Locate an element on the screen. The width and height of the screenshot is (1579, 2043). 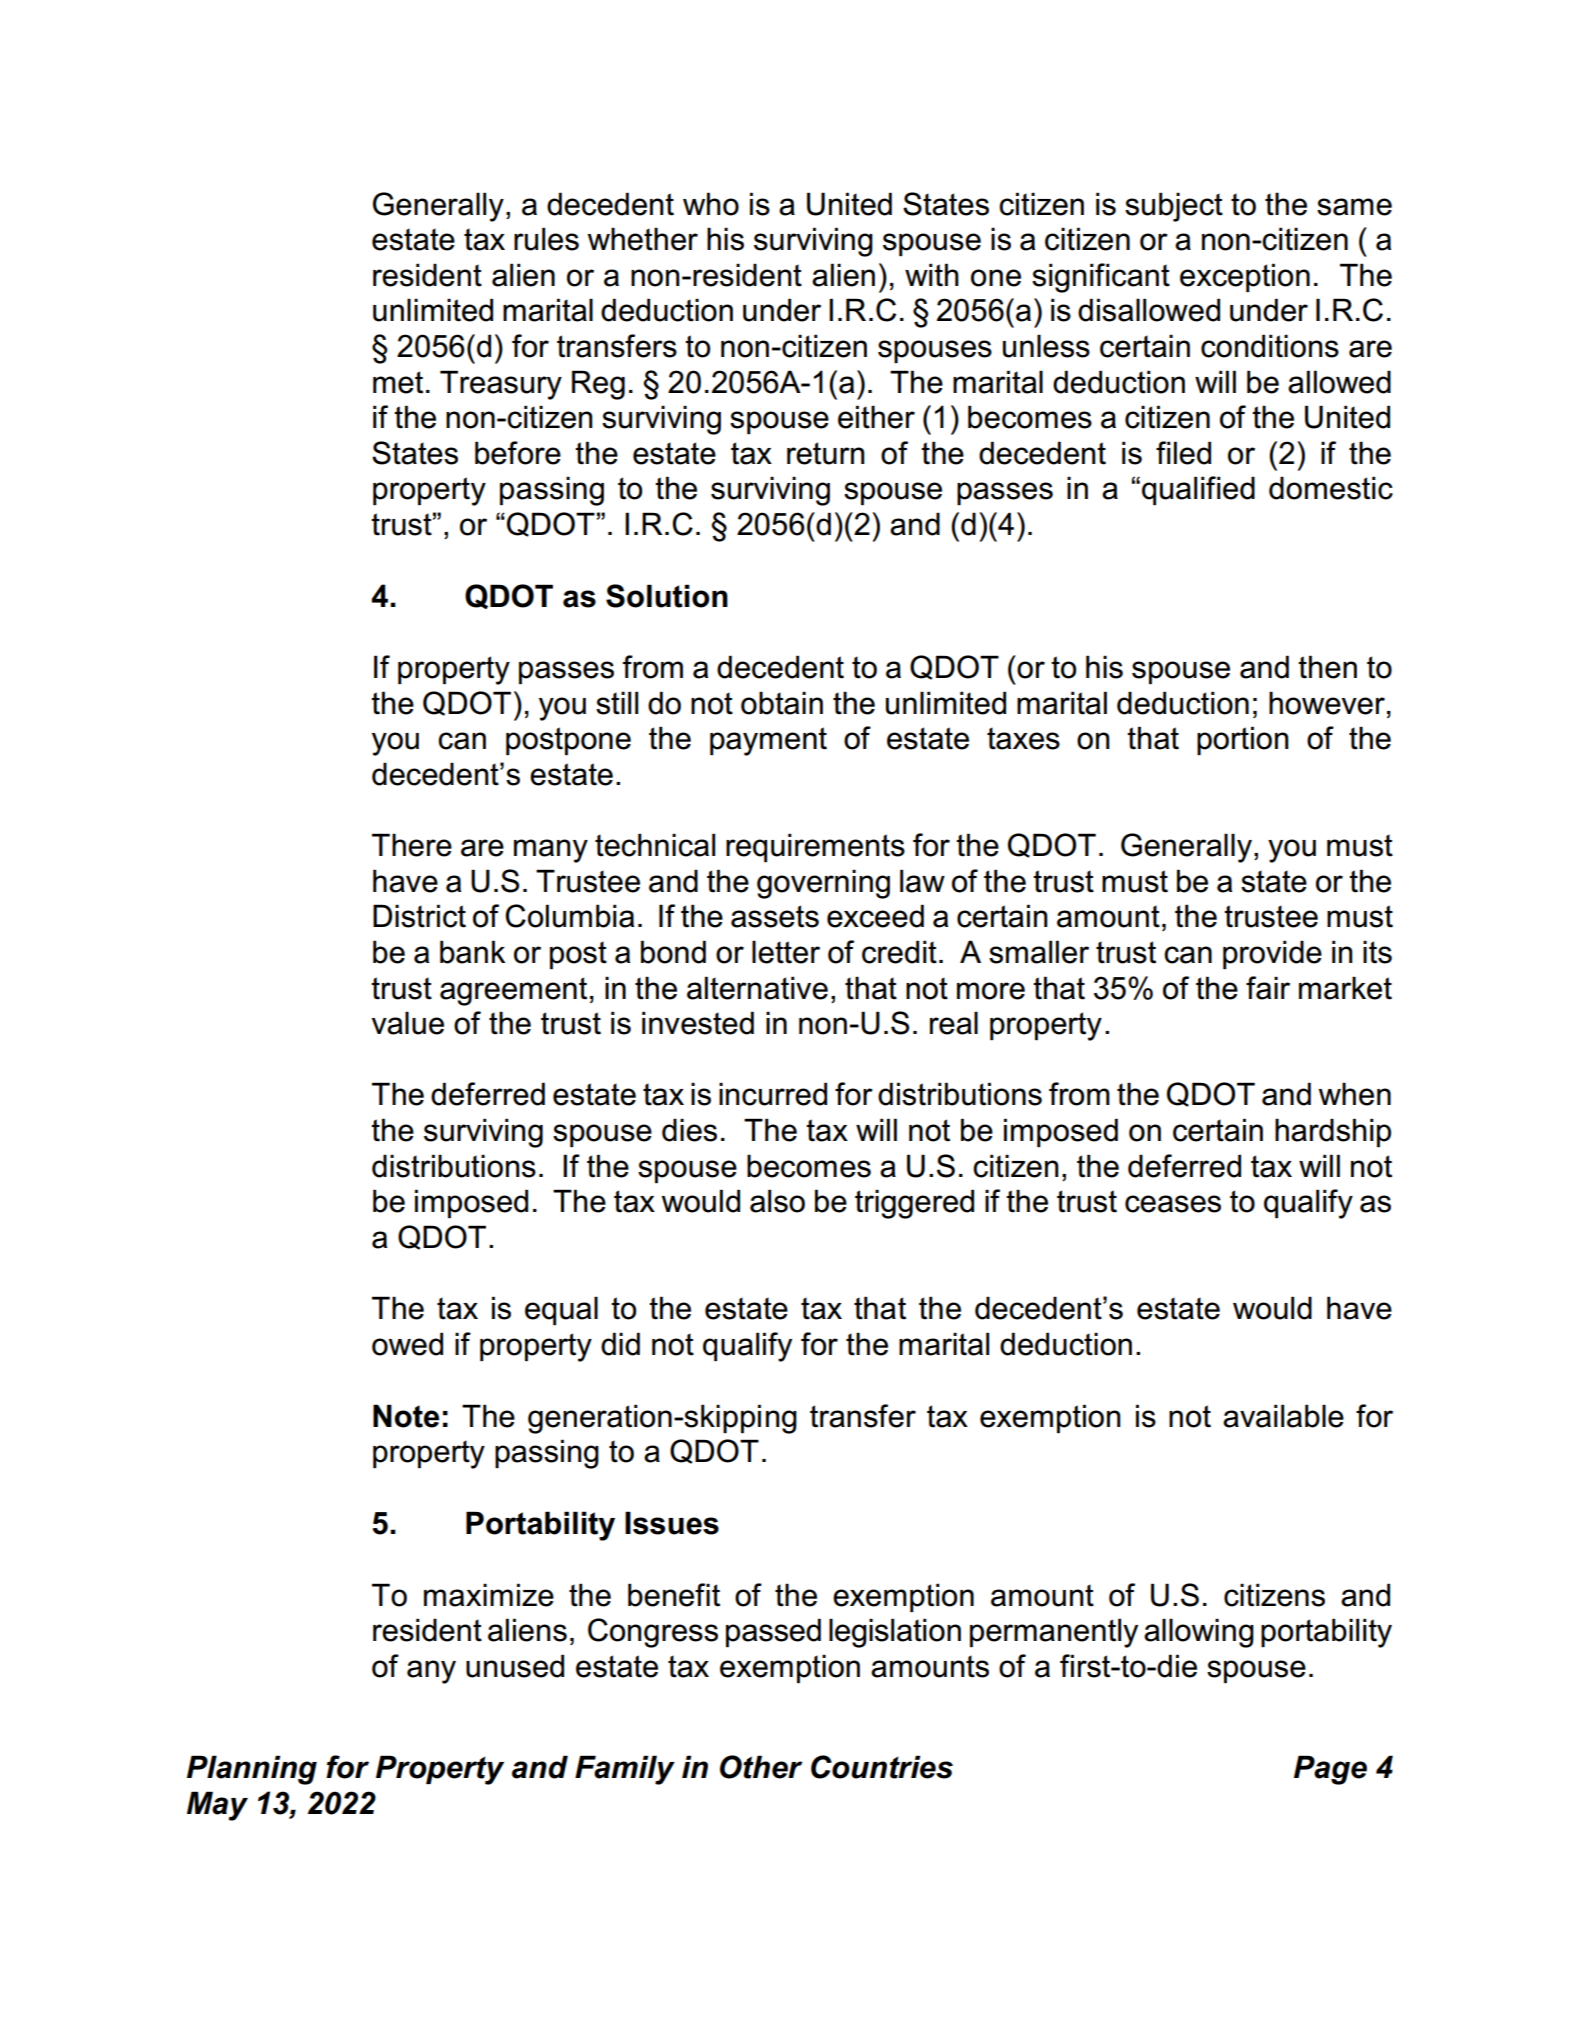
ceases is located at coordinates (1173, 1204).
